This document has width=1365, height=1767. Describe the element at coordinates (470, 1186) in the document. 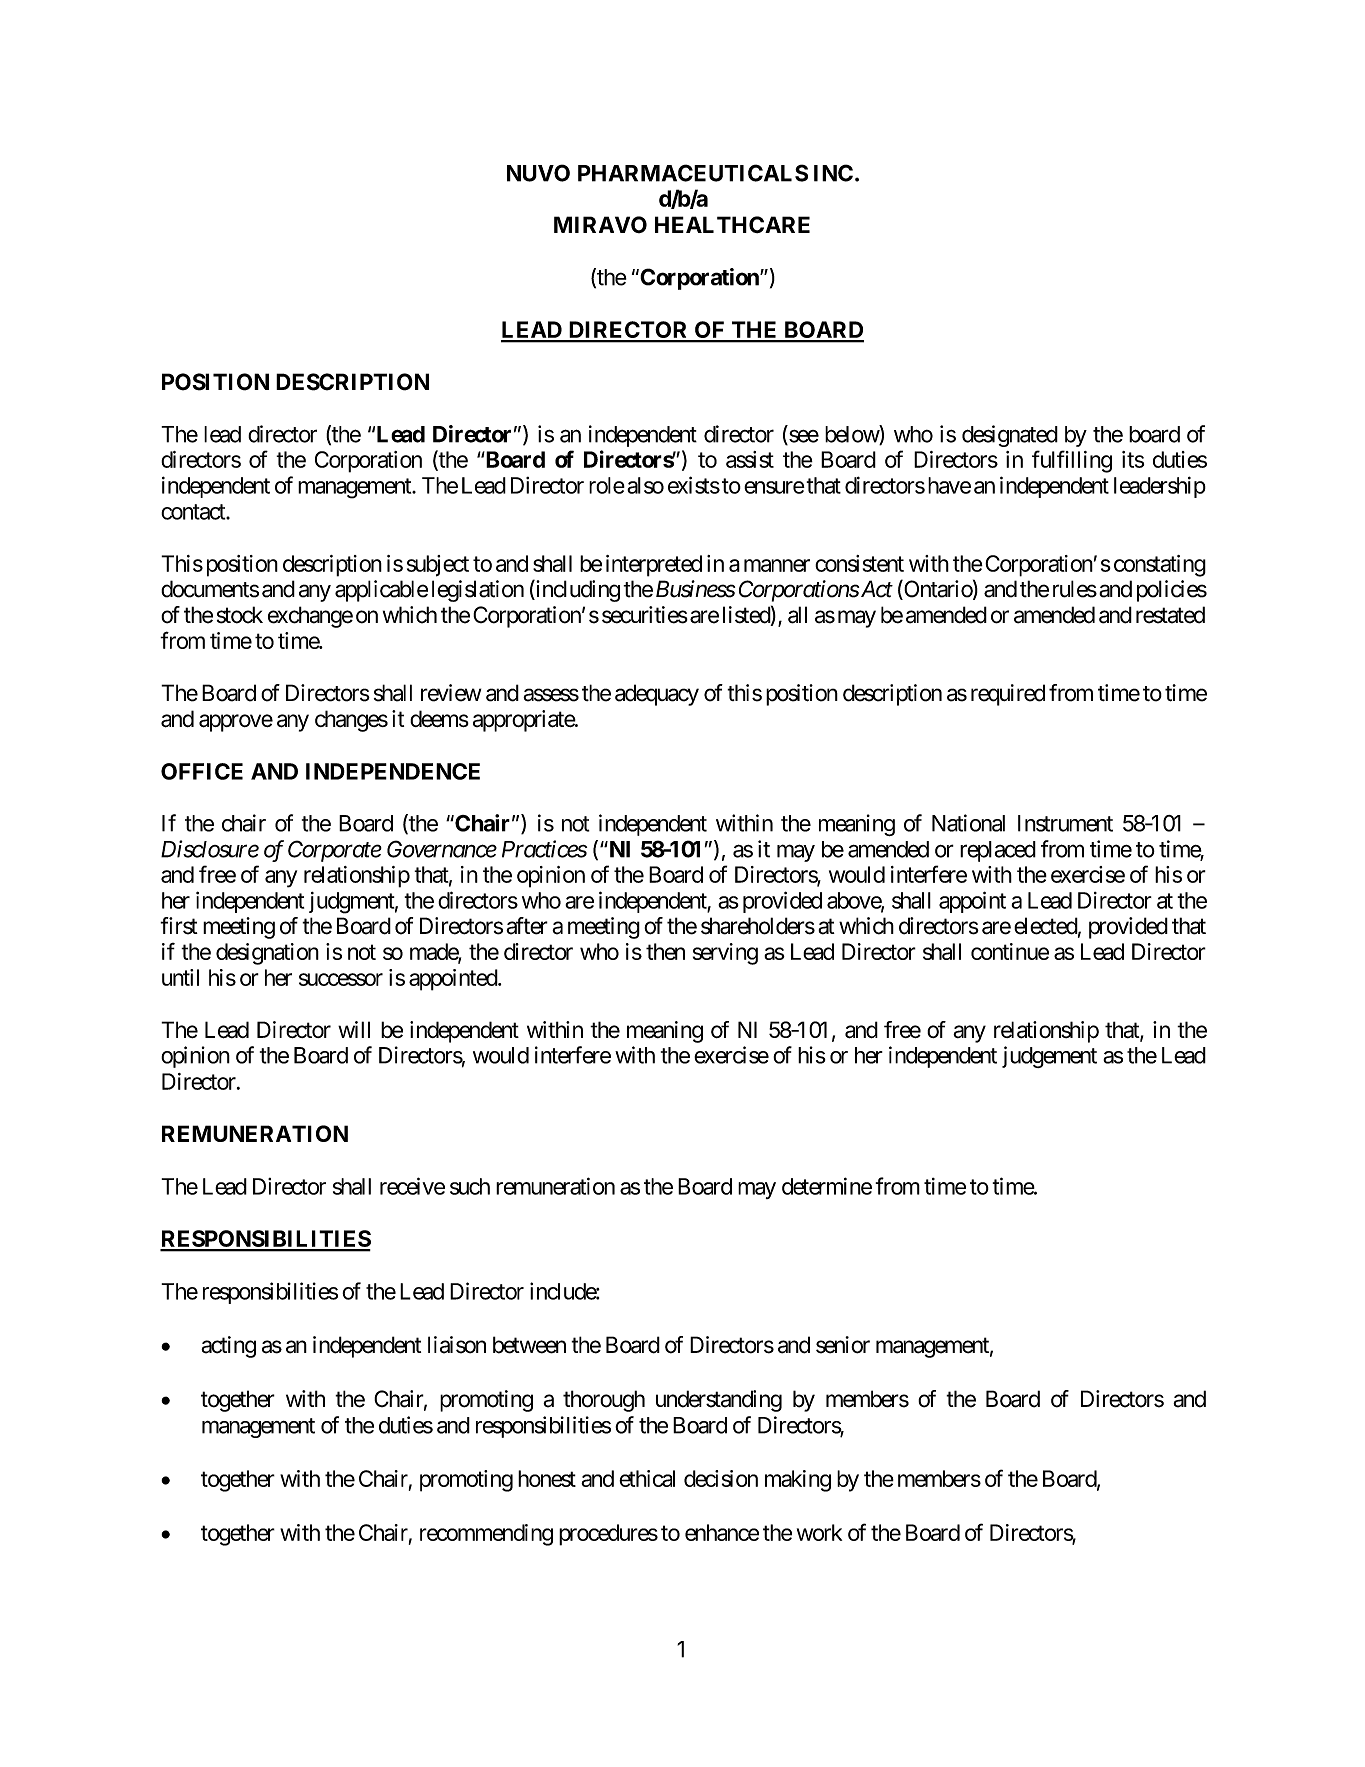

I see `such` at that location.
